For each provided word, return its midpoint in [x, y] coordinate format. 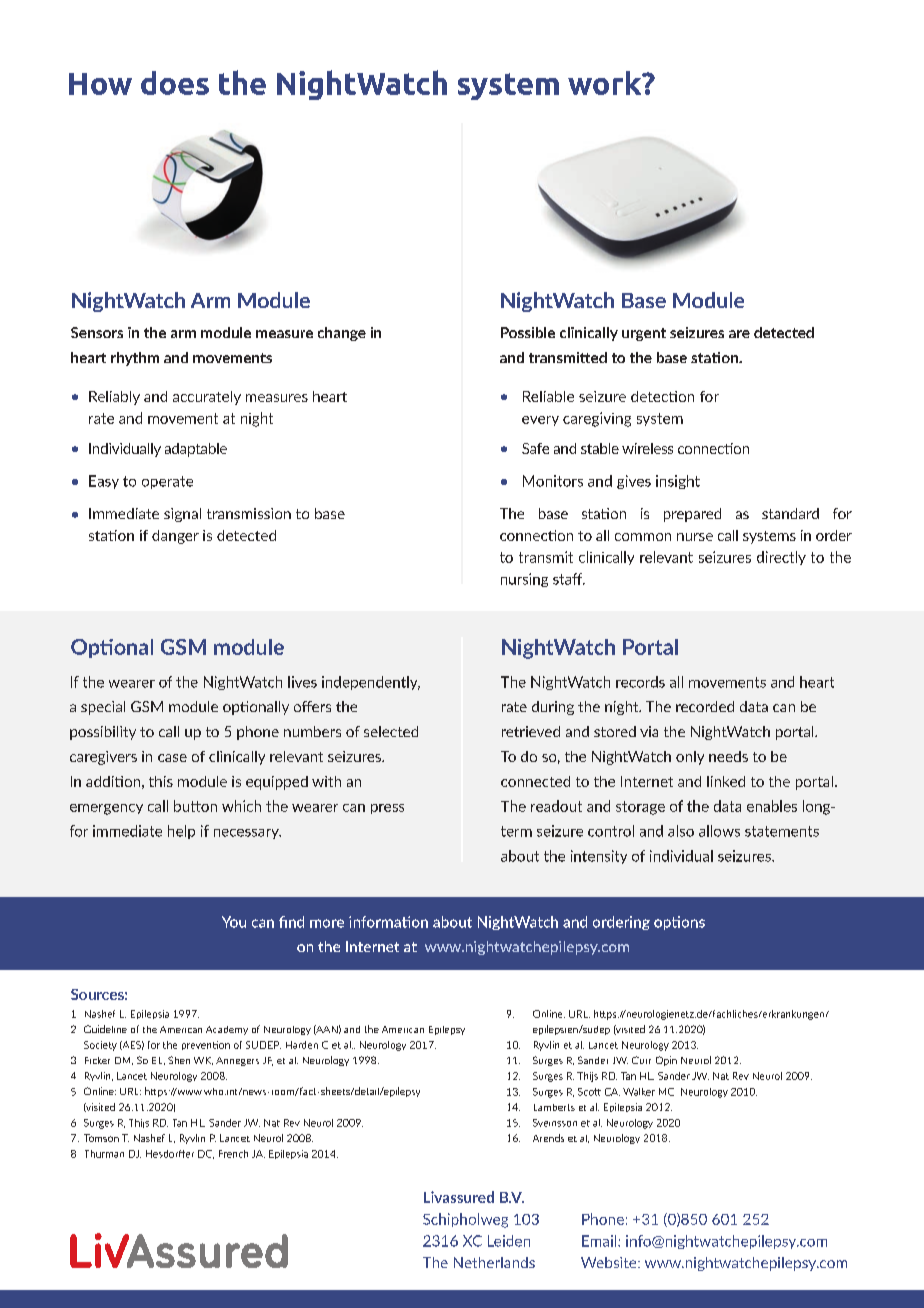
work [606, 83]
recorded [705, 706]
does [175, 83]
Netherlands [494, 1262]
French [233, 1154]
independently [371, 683]
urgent [644, 334]
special [103, 708]
